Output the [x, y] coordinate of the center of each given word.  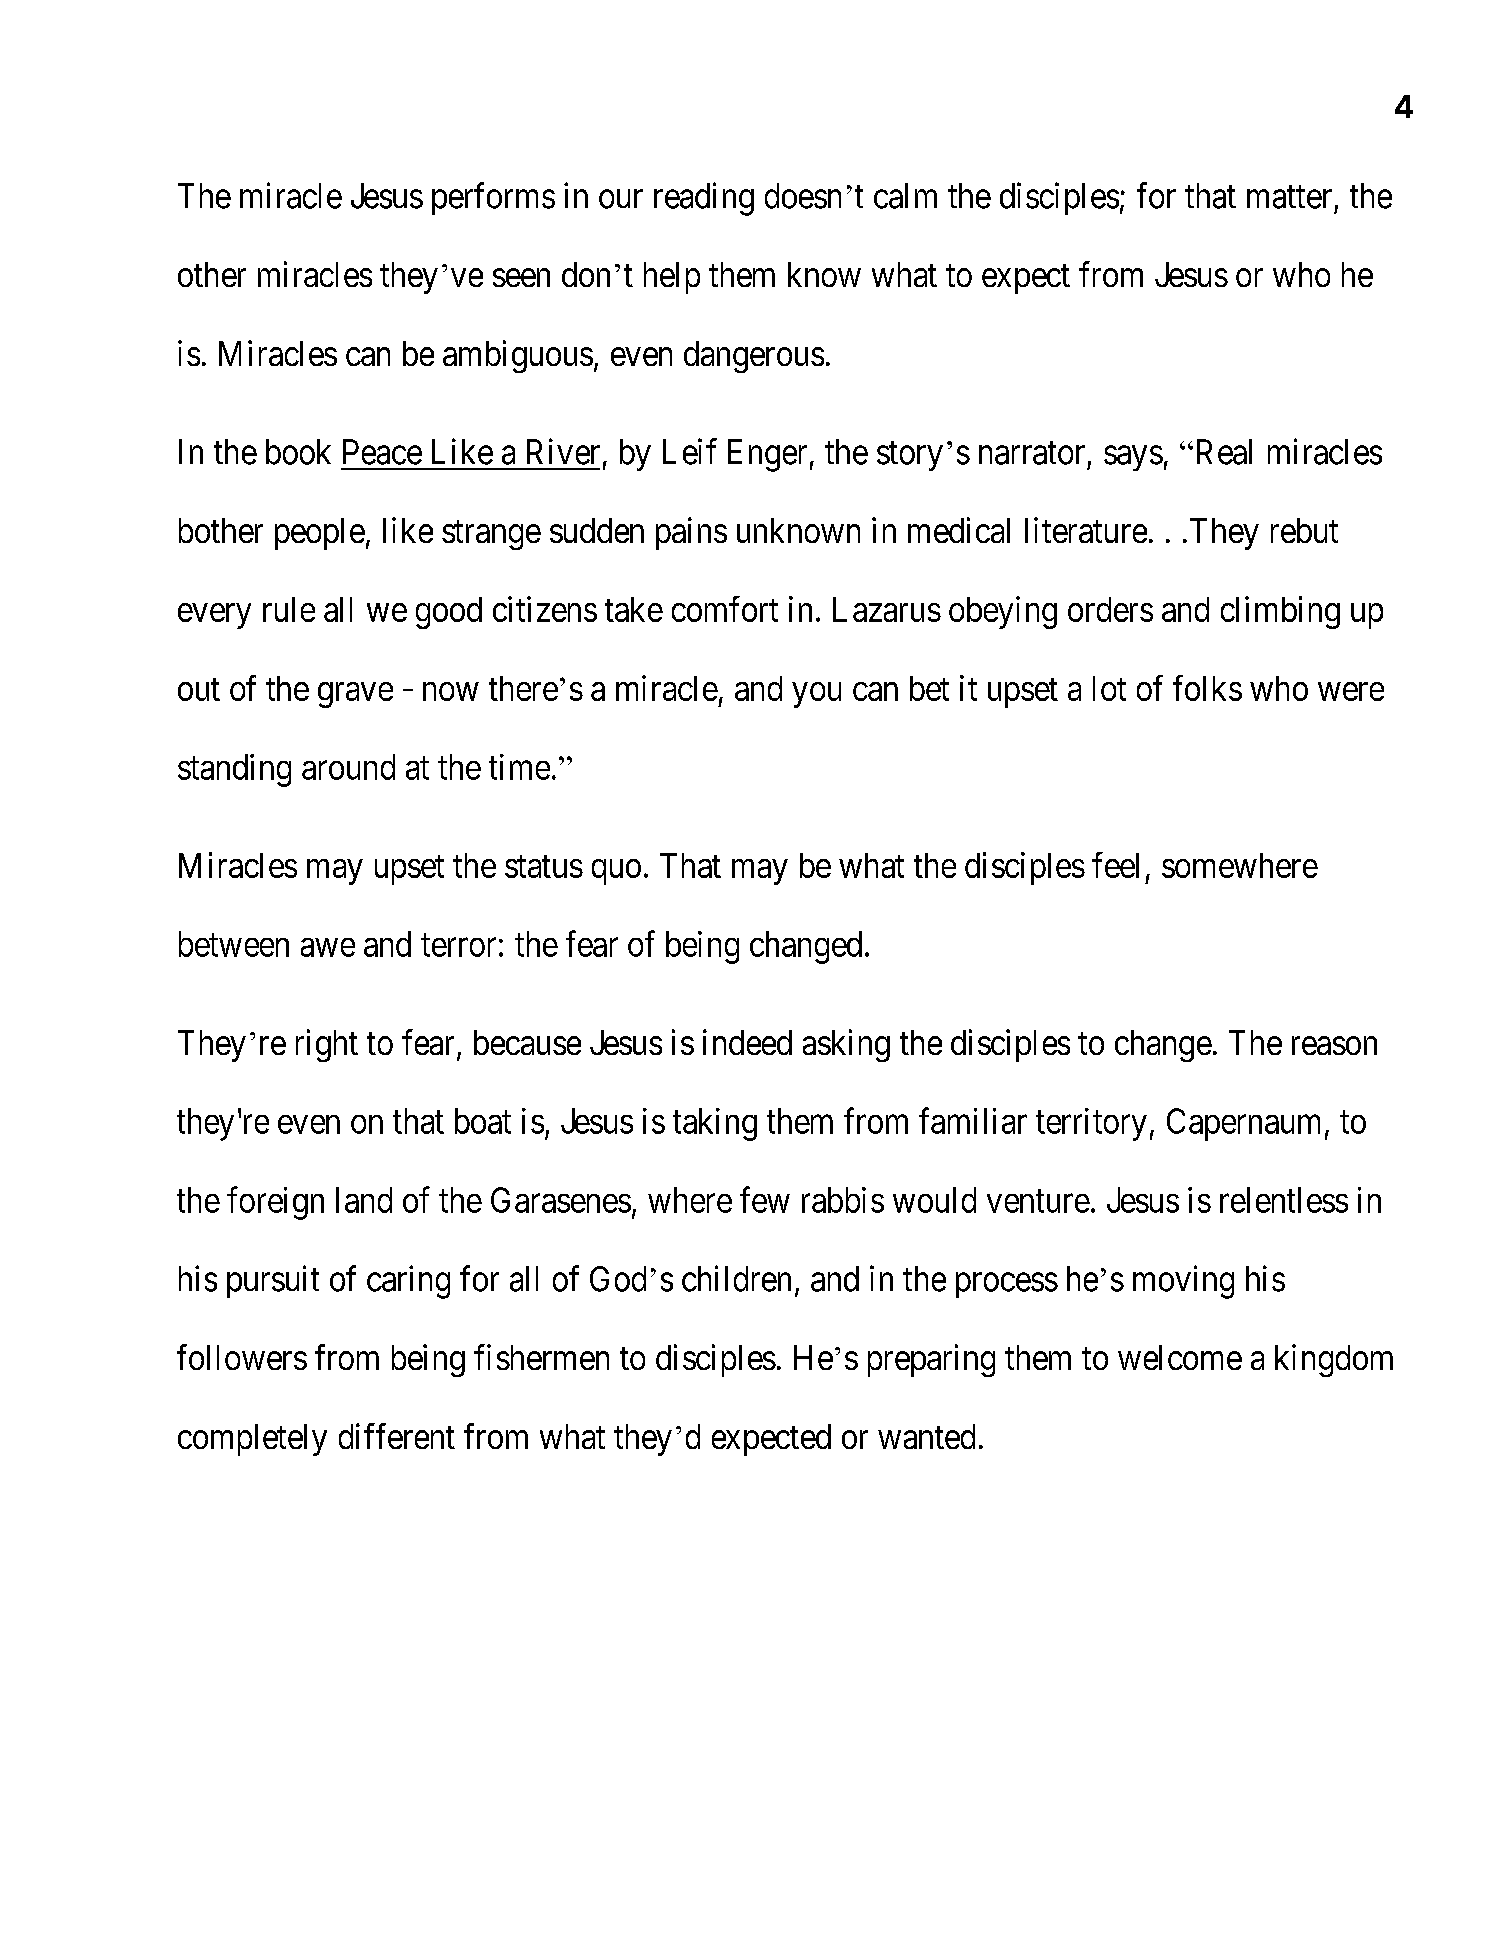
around [348, 767]
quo [616, 872]
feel [1115, 865]
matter [1289, 197]
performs [493, 198]
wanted [926, 1436]
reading [704, 199]
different [397, 1436]
